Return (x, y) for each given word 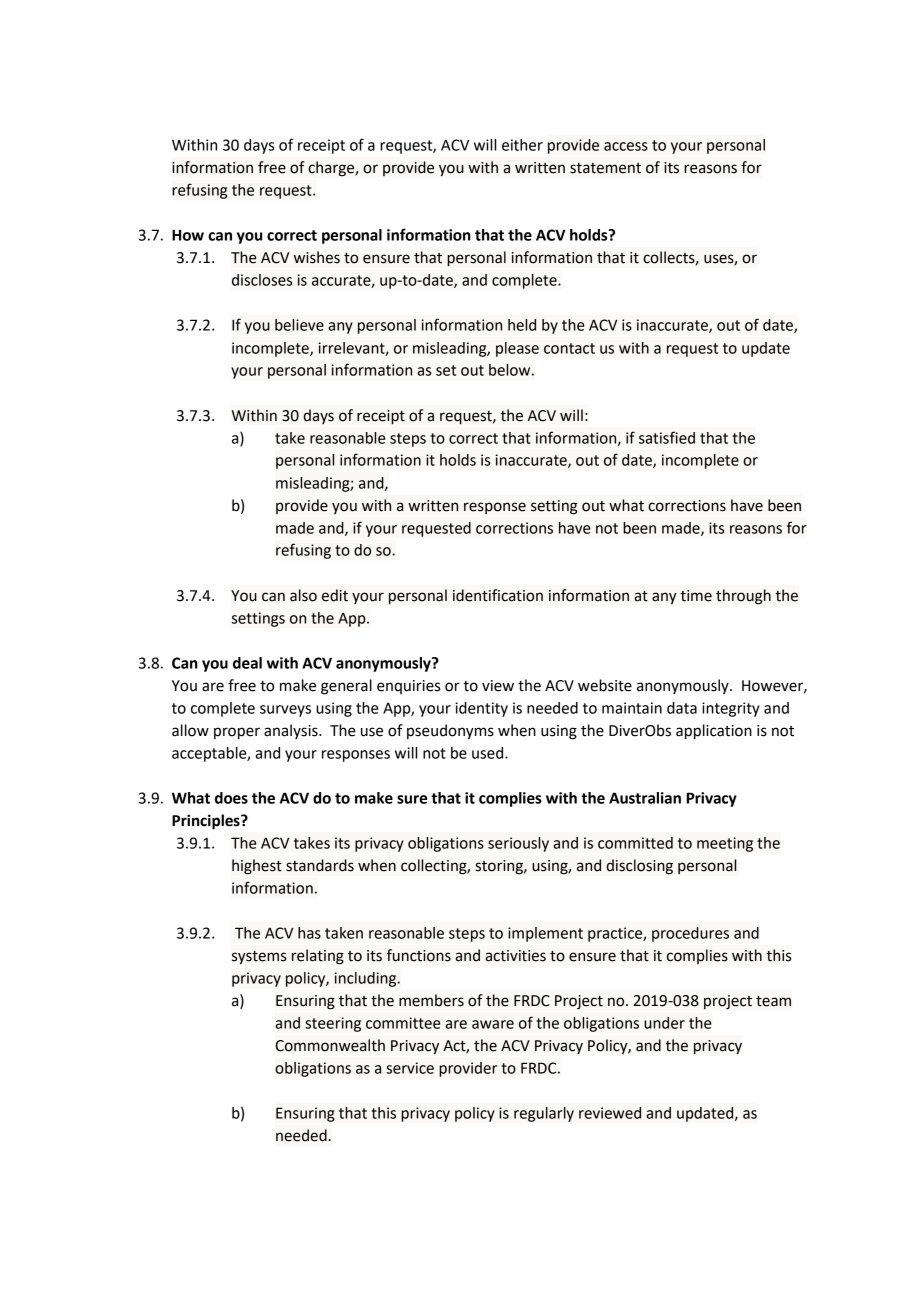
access (626, 146)
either (522, 145)
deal (247, 663)
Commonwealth (330, 1045)
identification (498, 595)
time (696, 596)
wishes (317, 257)
